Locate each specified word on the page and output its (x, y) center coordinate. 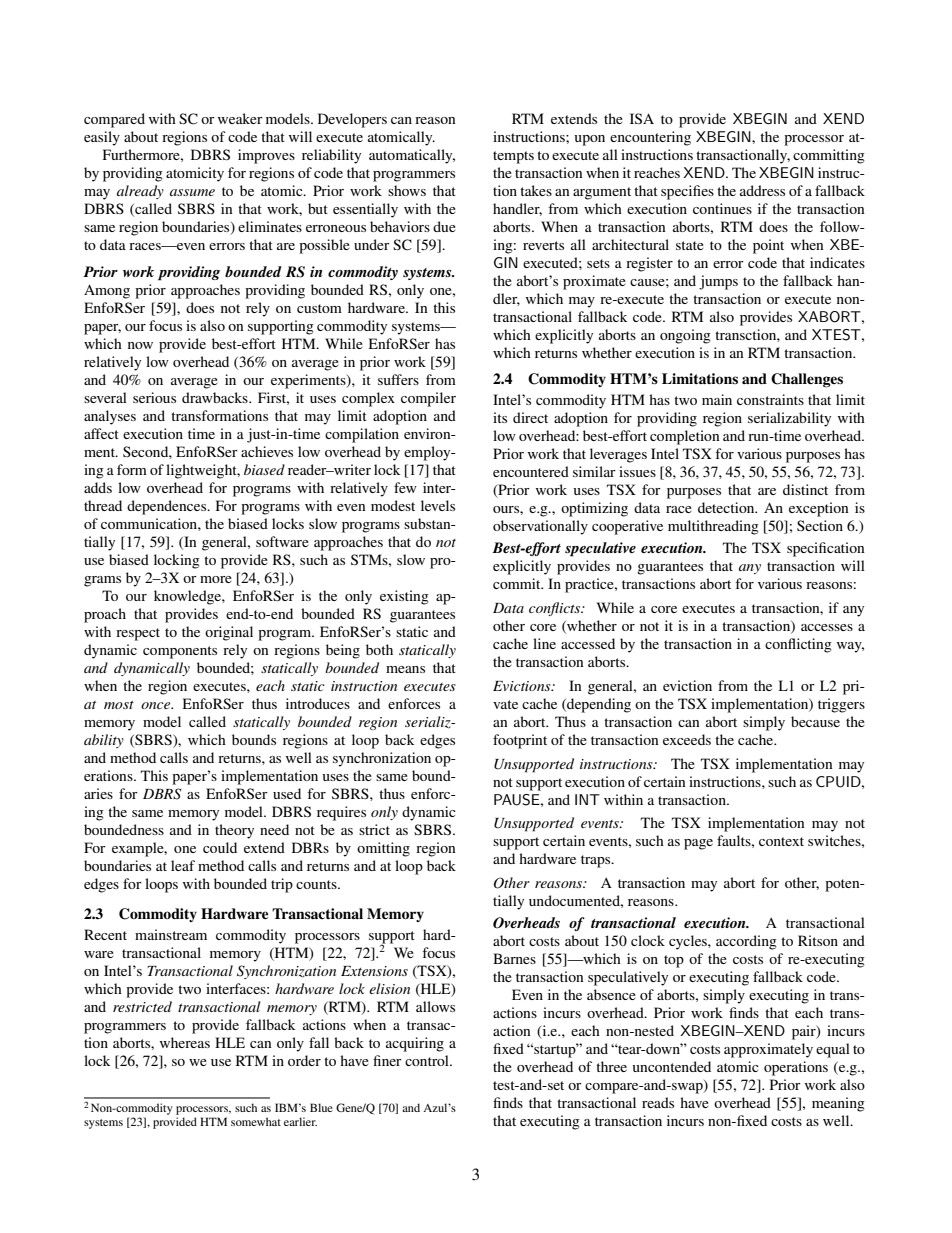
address (762, 190)
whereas (185, 1042)
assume (192, 192)
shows (407, 190)
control (428, 1060)
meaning (838, 1104)
